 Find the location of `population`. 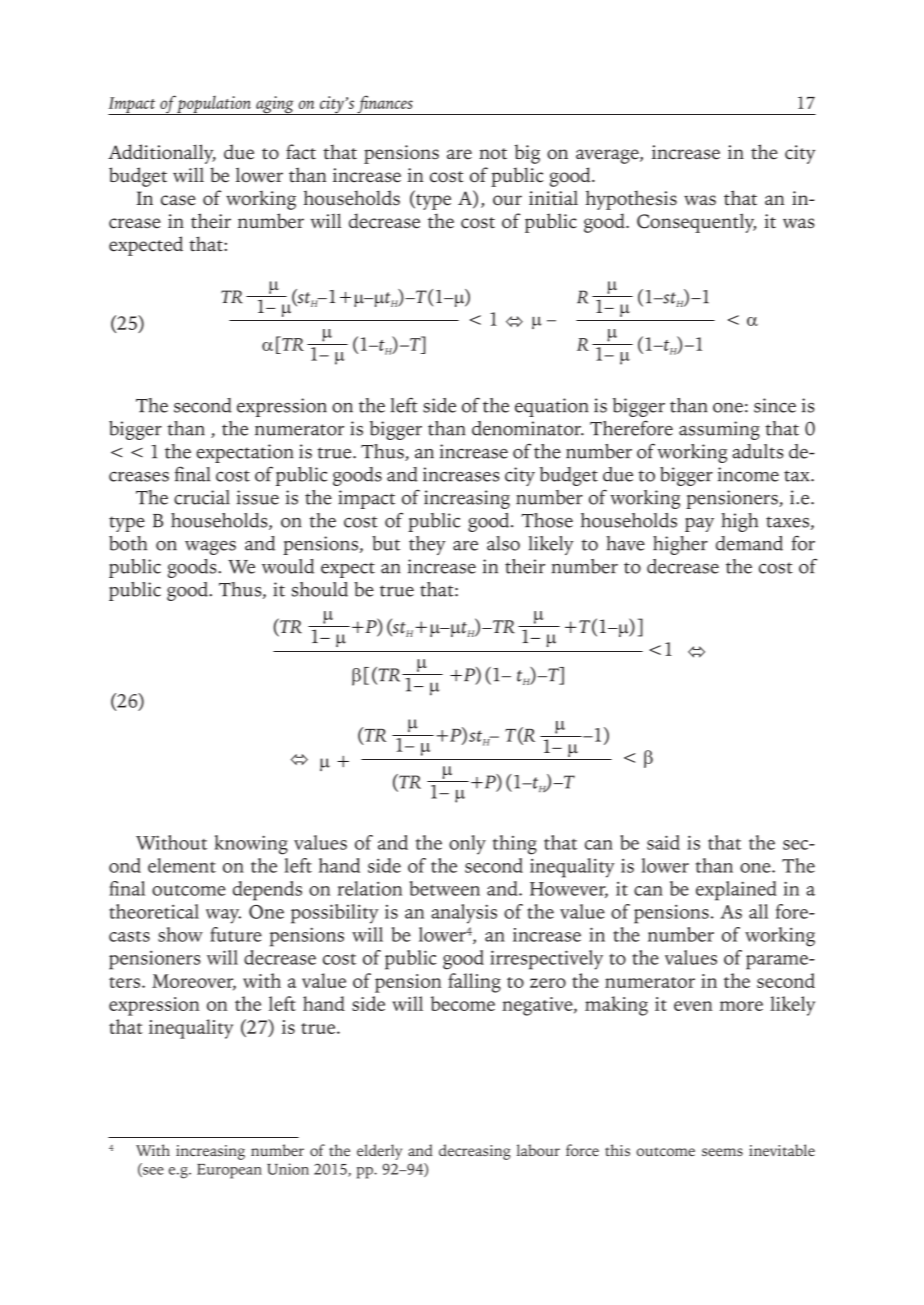

population is located at coordinates (214, 105).
